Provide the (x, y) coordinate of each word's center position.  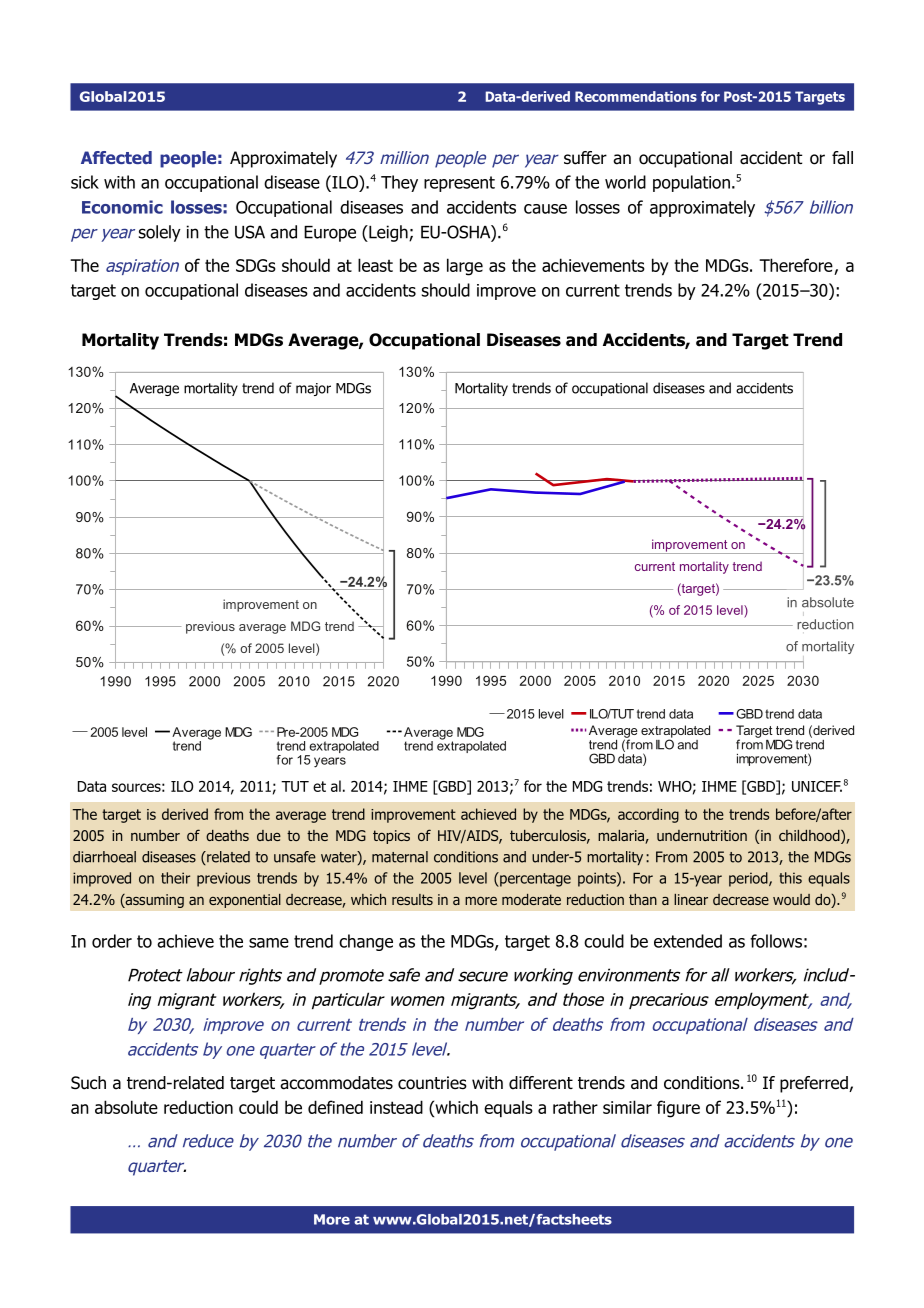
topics (391, 837)
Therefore (796, 265)
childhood (810, 837)
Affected (116, 157)
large (465, 267)
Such (88, 1083)
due (269, 835)
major (313, 389)
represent (459, 184)
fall (842, 158)
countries (432, 1083)
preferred (815, 1084)
